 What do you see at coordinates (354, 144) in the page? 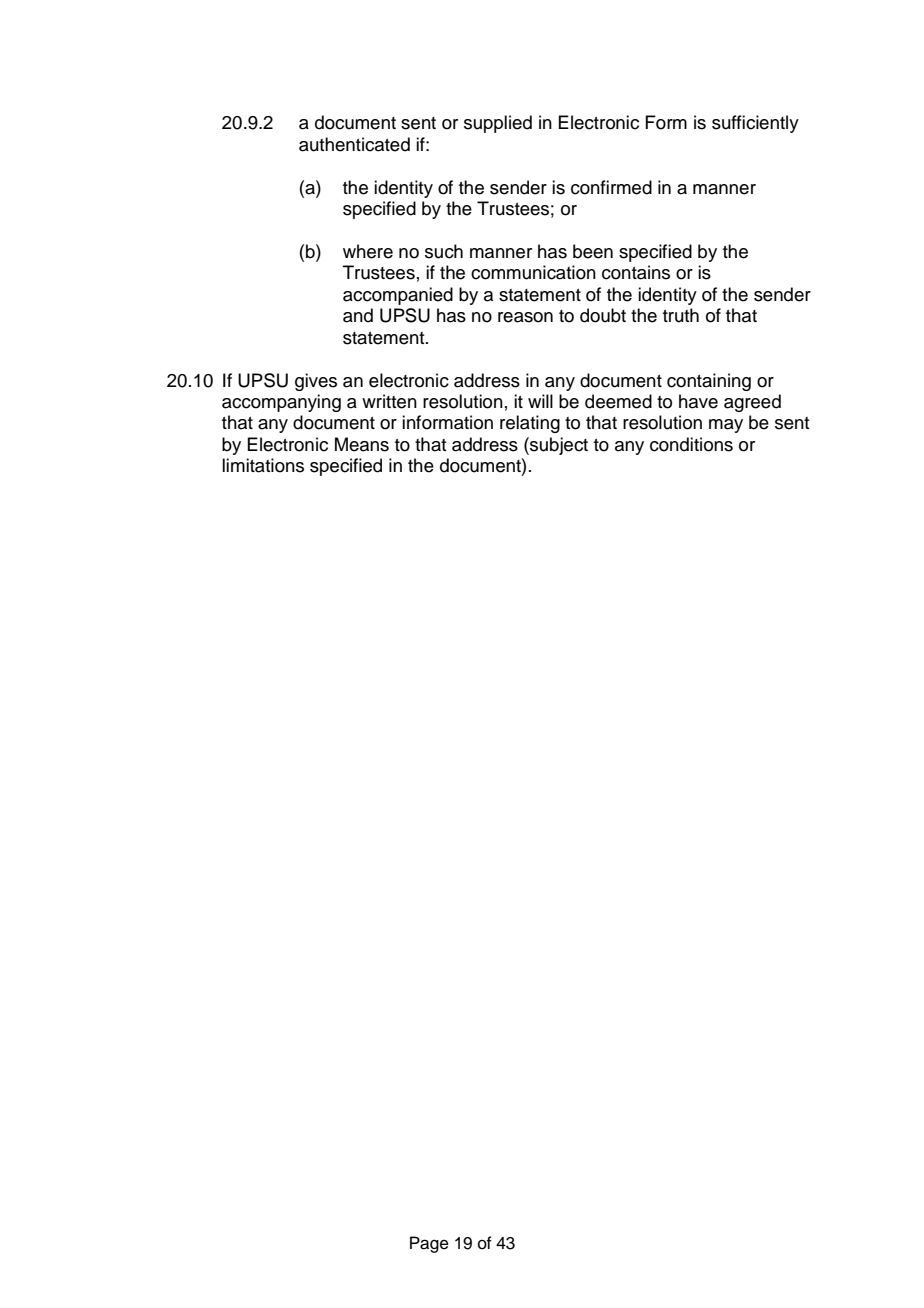
I see `authenticated` at bounding box center [354, 144].
